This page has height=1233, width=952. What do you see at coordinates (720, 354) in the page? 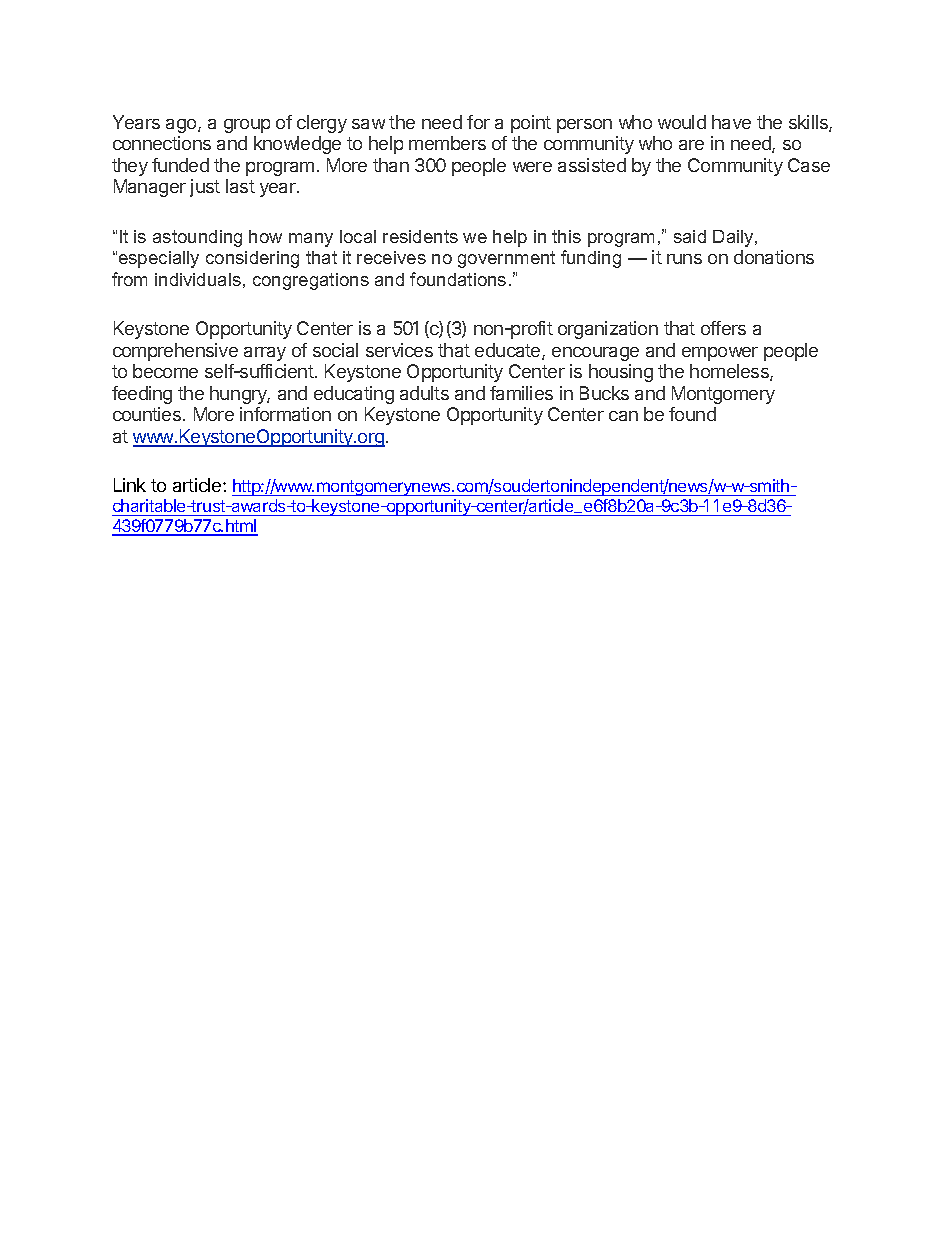
I see `empower` at bounding box center [720, 354].
